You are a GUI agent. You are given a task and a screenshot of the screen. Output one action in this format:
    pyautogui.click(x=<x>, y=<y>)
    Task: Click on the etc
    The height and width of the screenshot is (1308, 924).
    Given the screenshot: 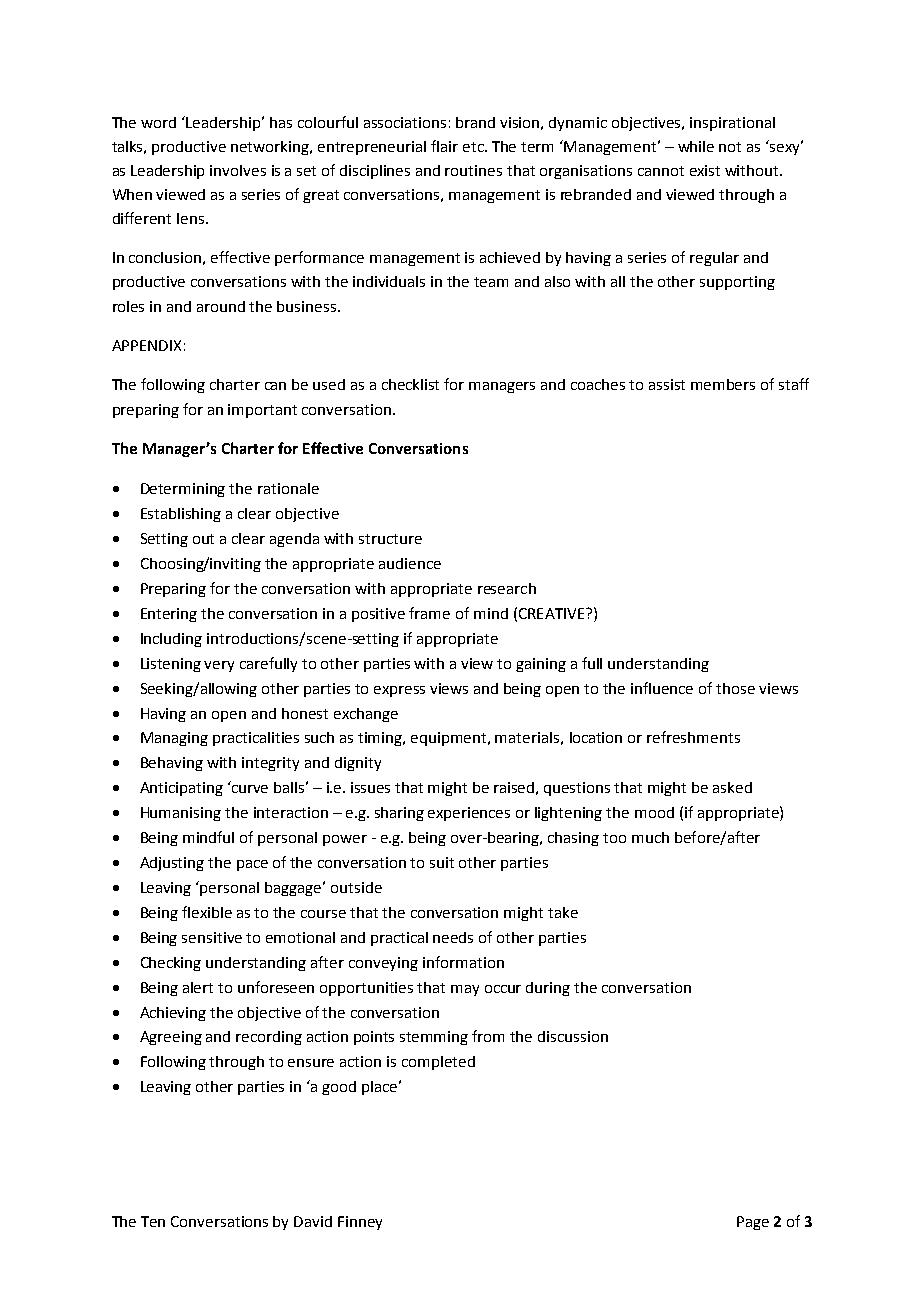 What is the action you would take?
    pyautogui.click(x=474, y=147)
